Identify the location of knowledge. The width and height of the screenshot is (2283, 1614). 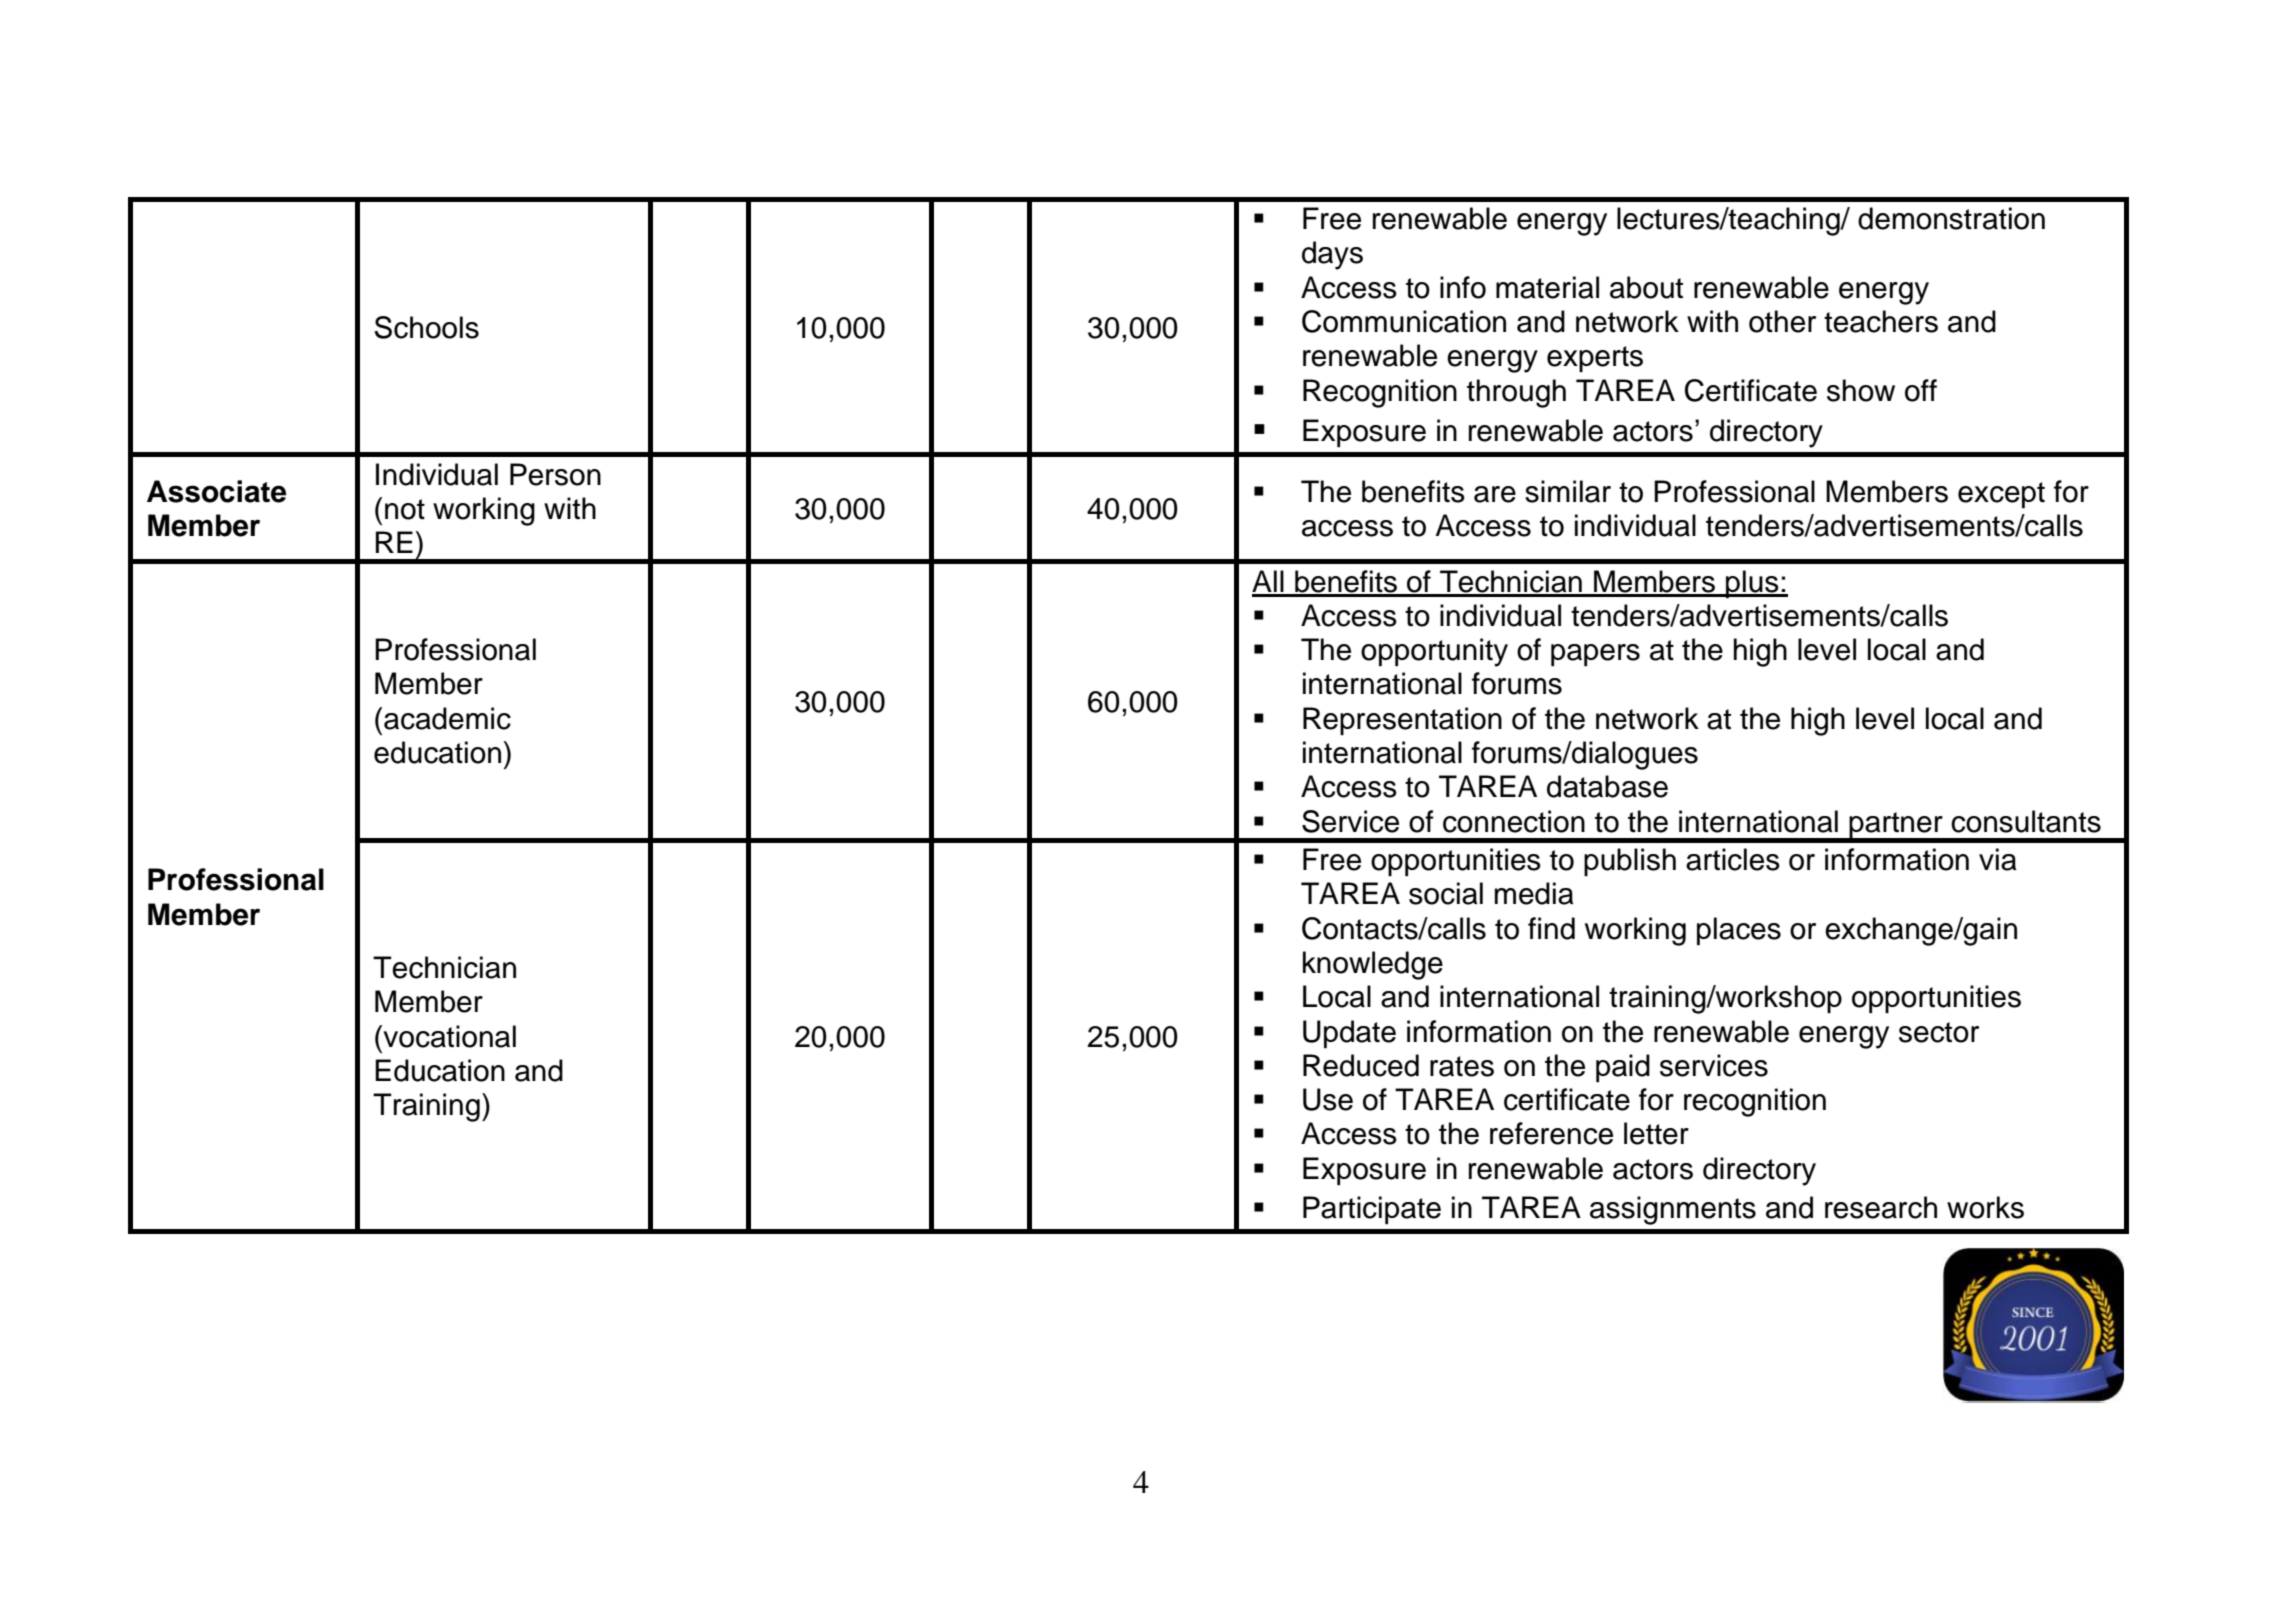
(1373, 965).
